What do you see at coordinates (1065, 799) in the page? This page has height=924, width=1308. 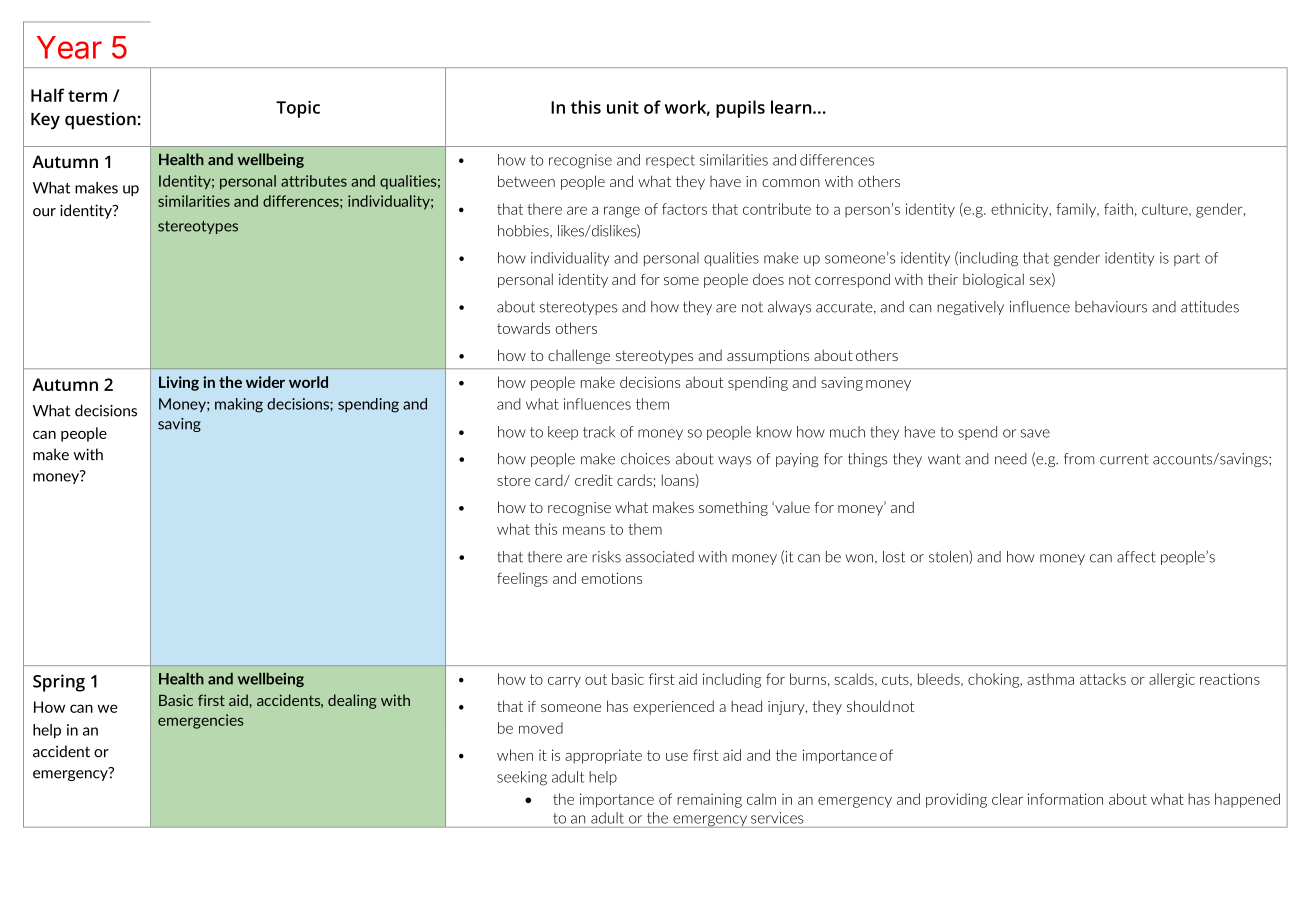 I see `information` at bounding box center [1065, 799].
